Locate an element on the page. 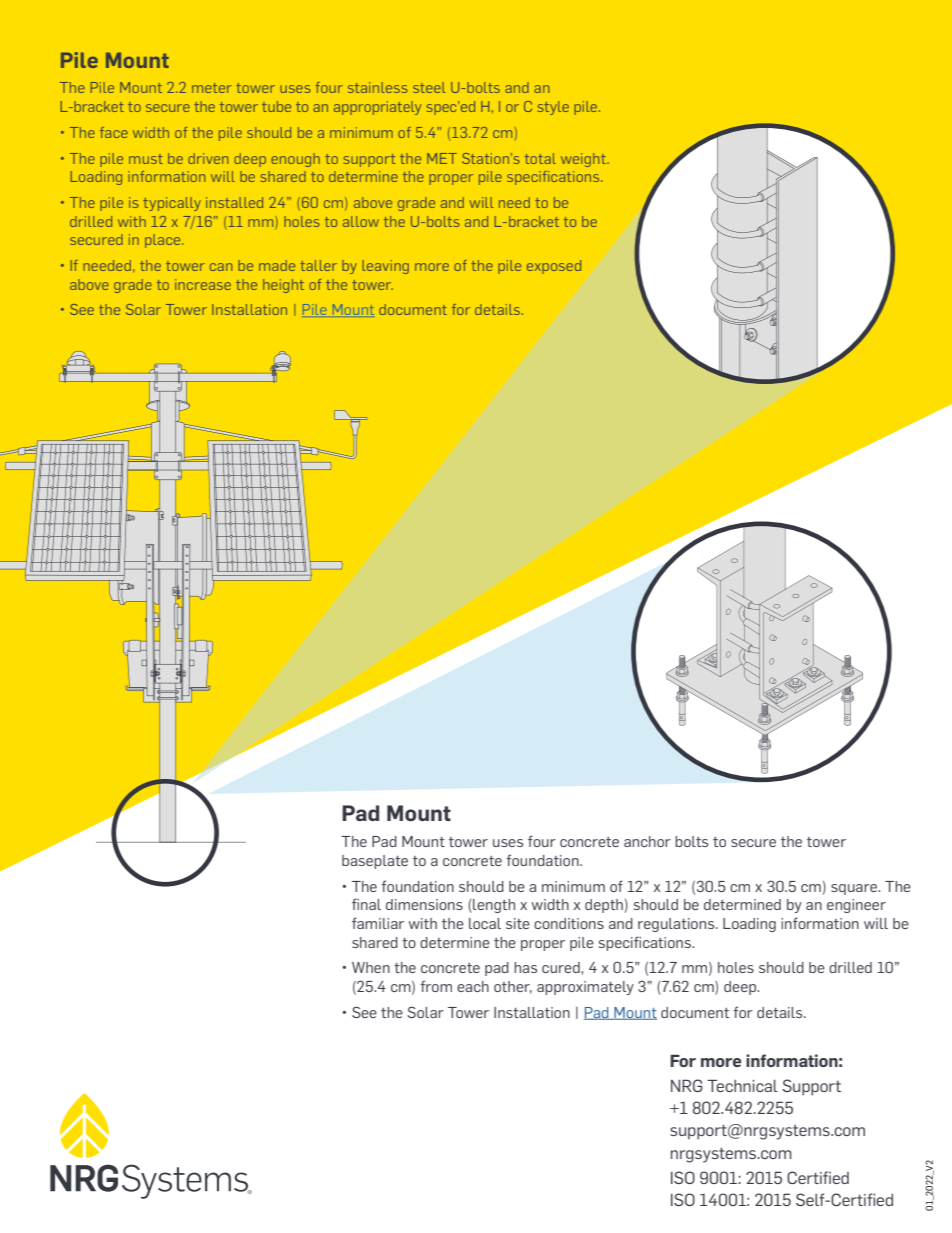 The image size is (952, 1233). final is located at coordinates (366, 904).
